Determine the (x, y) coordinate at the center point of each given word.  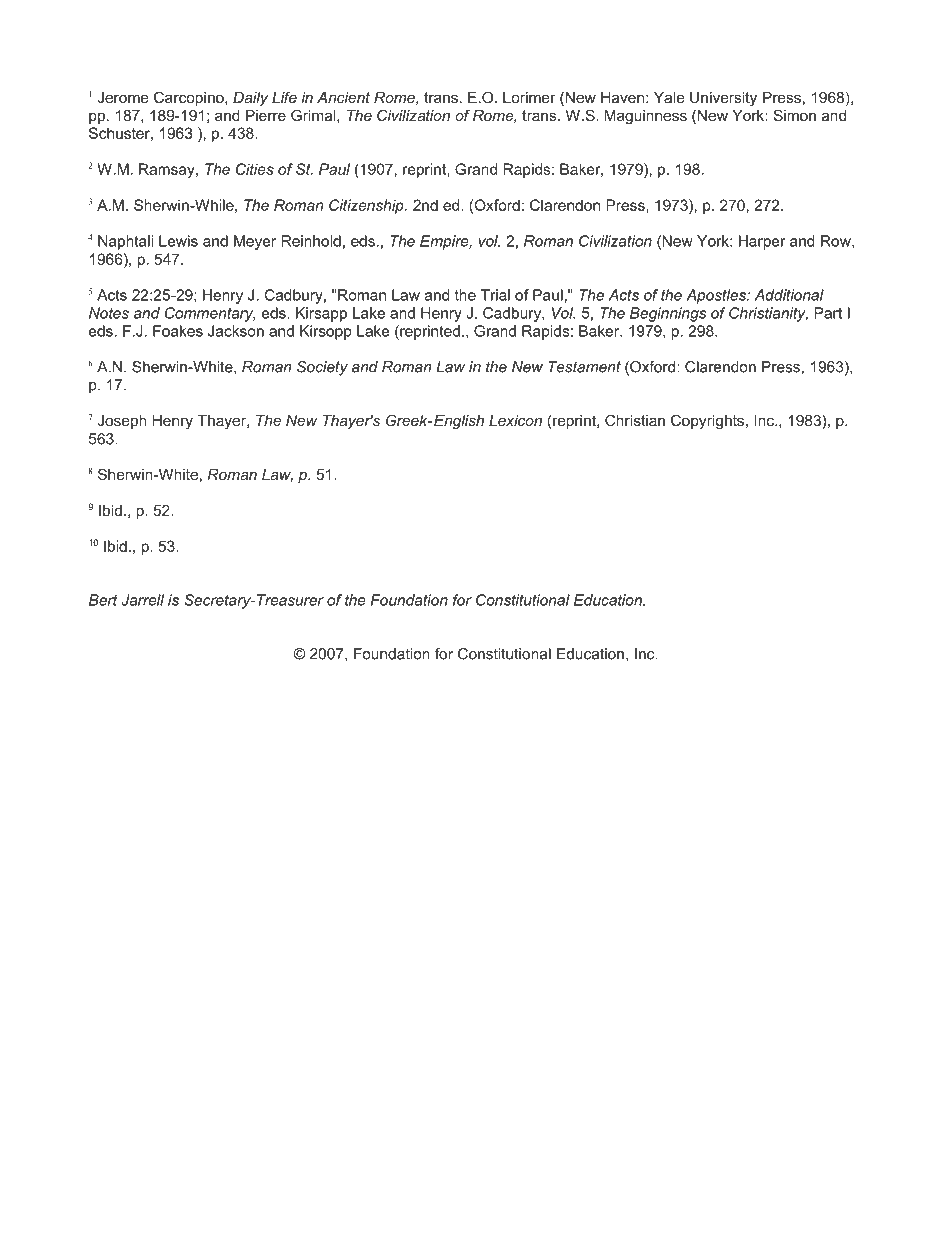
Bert (103, 600)
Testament (584, 367)
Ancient (343, 97)
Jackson (236, 331)
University (723, 99)
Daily (250, 99)
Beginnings (668, 314)
